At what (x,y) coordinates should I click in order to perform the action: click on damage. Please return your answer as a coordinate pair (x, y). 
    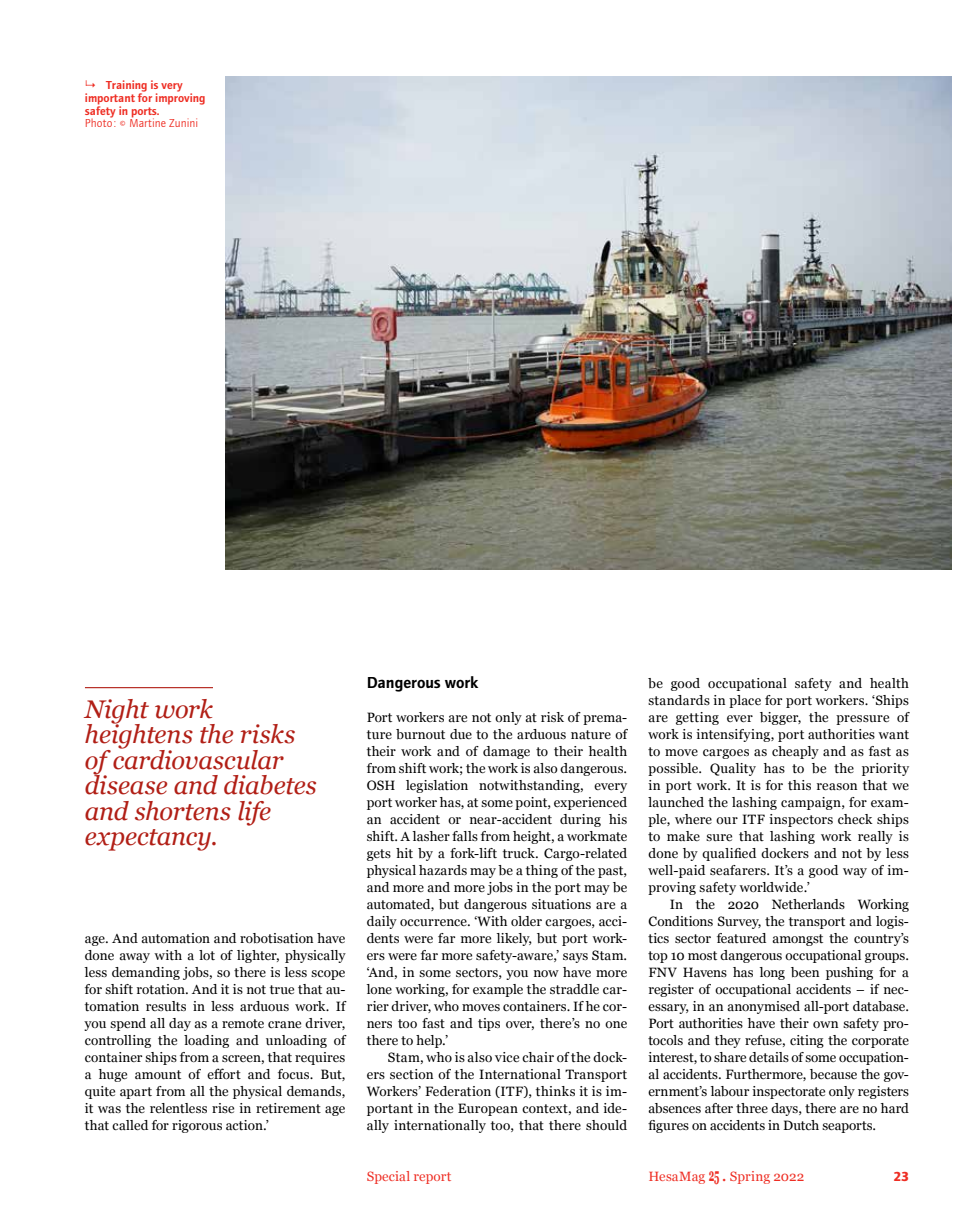
    Looking at the image, I should click on (506, 752).
